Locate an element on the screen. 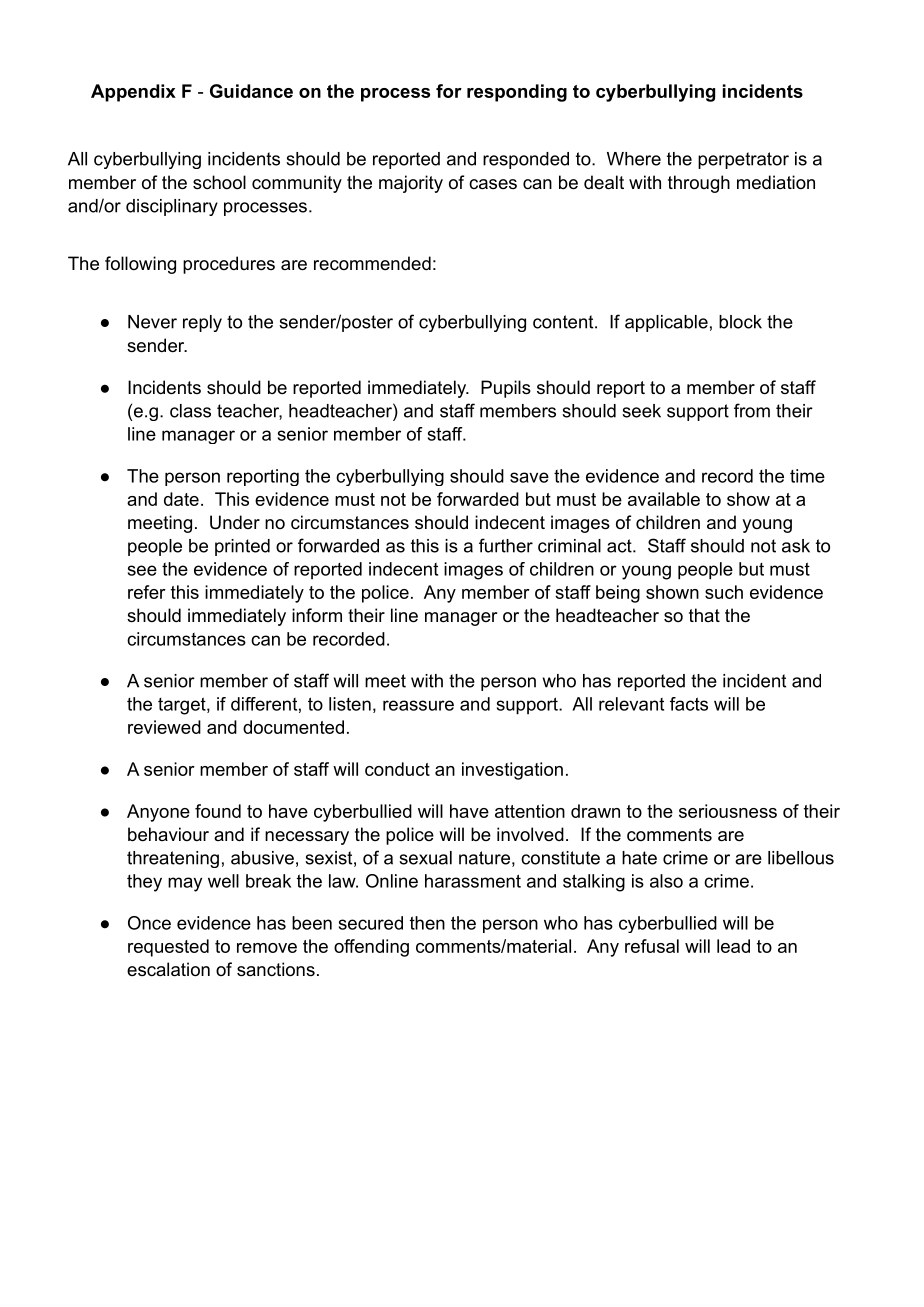 This screenshot has width=924, height=1307. perpetrator is located at coordinates (743, 160).
